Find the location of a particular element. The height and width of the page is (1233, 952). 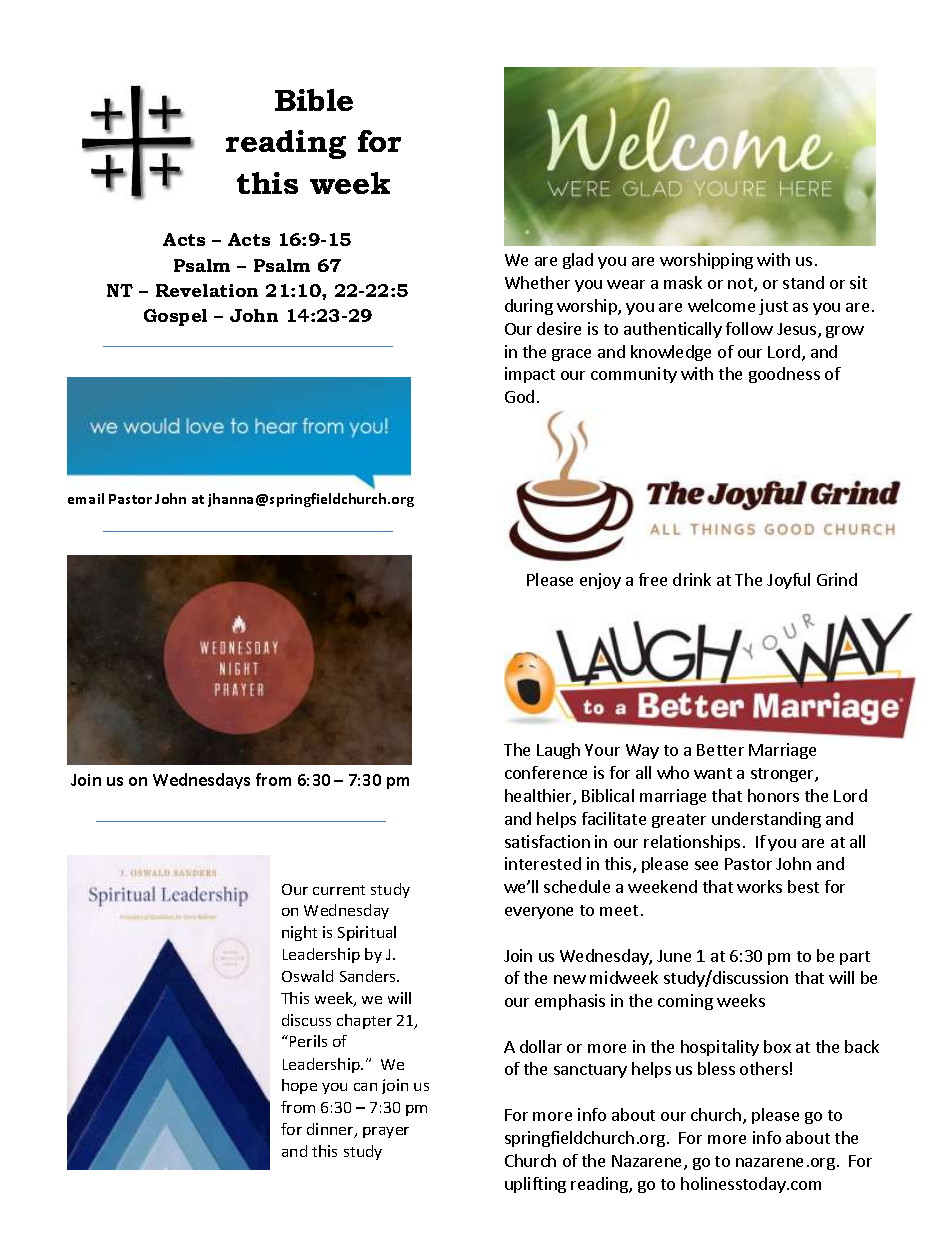

current is located at coordinates (339, 890).
